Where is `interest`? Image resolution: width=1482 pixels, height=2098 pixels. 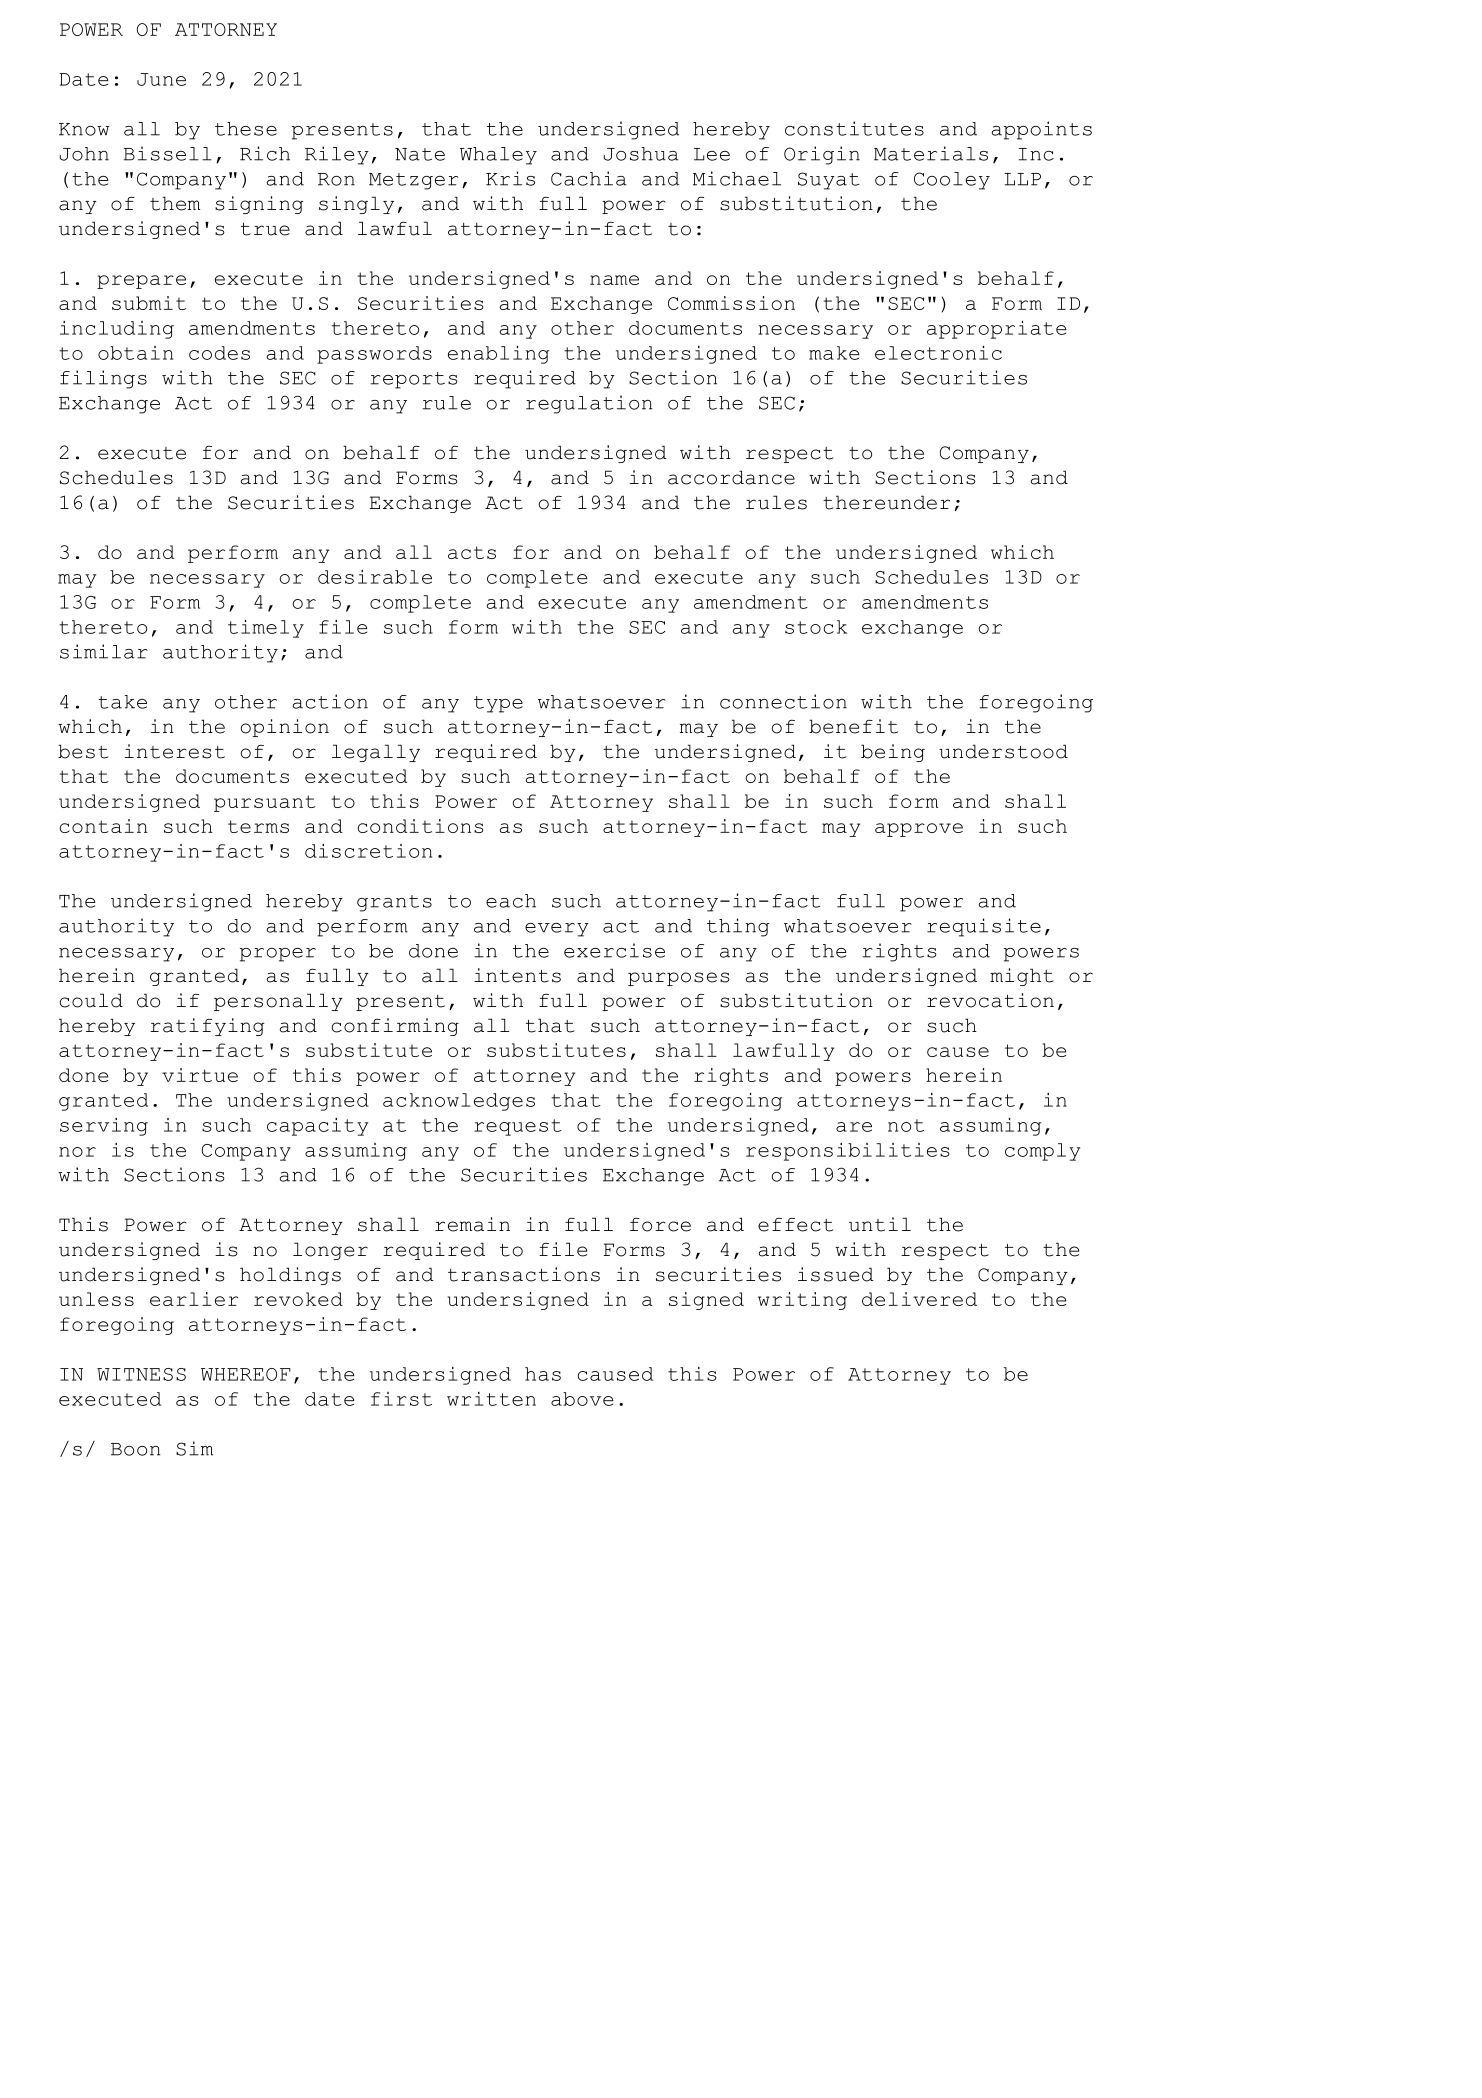
interest is located at coordinates (175, 751).
